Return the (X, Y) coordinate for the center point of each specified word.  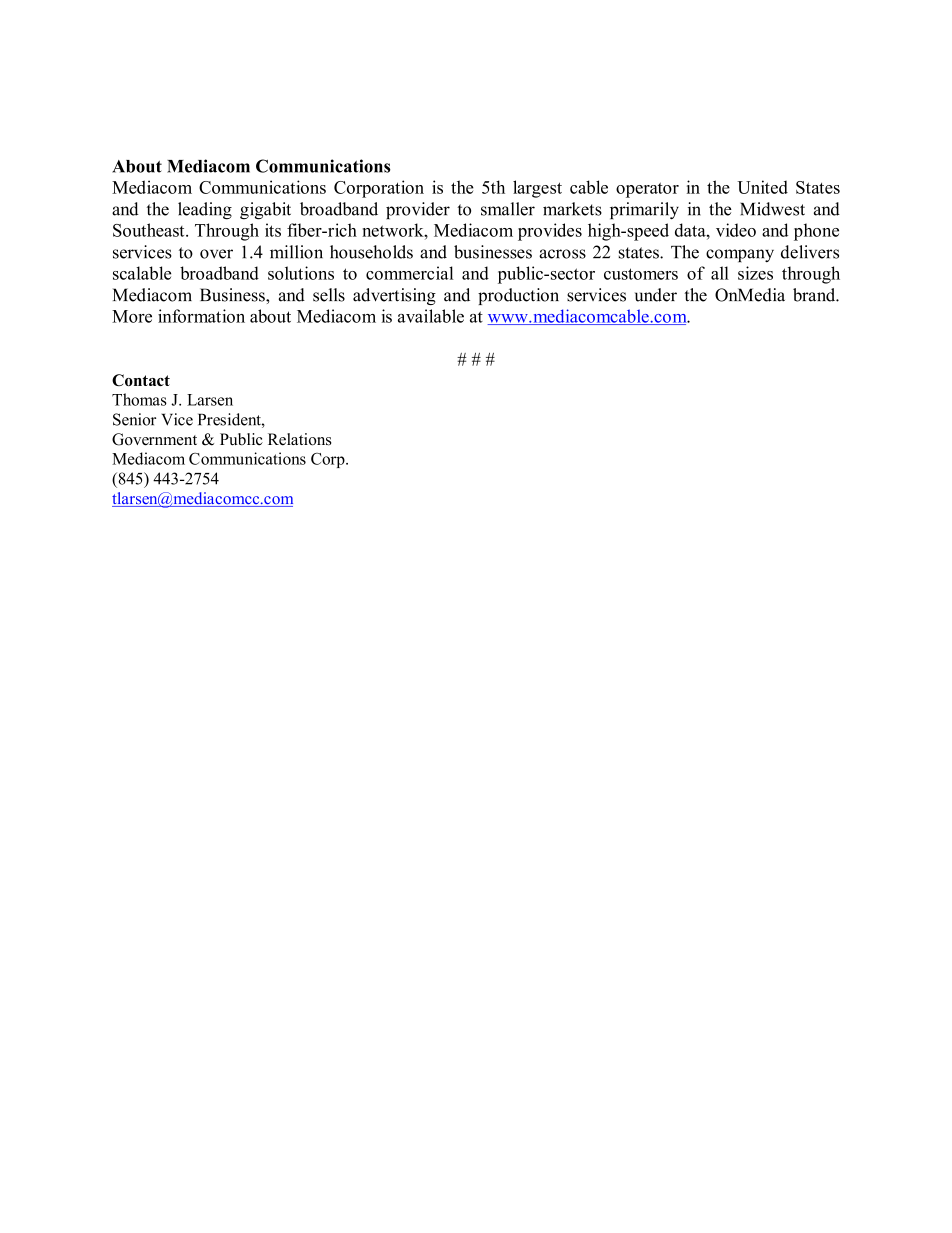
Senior (134, 419)
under (656, 295)
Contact (141, 380)
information (201, 316)
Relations (300, 439)
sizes (755, 273)
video (736, 230)
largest (537, 189)
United (762, 187)
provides (550, 232)
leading (205, 211)
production (518, 296)
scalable (142, 273)
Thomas (139, 399)
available (431, 316)
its (273, 230)
